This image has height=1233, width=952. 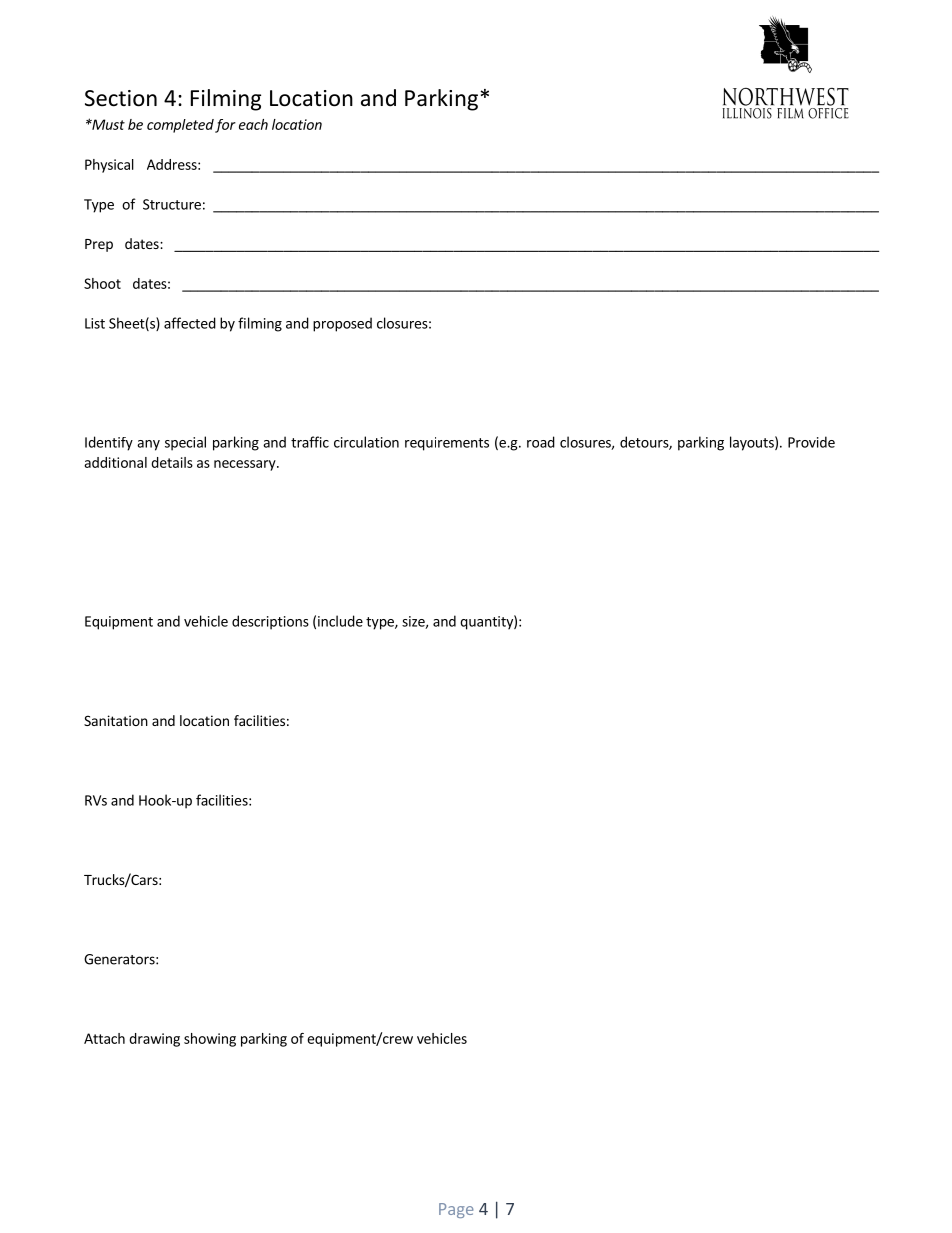 What do you see at coordinates (154, 1040) in the image?
I see `drawing` at bounding box center [154, 1040].
